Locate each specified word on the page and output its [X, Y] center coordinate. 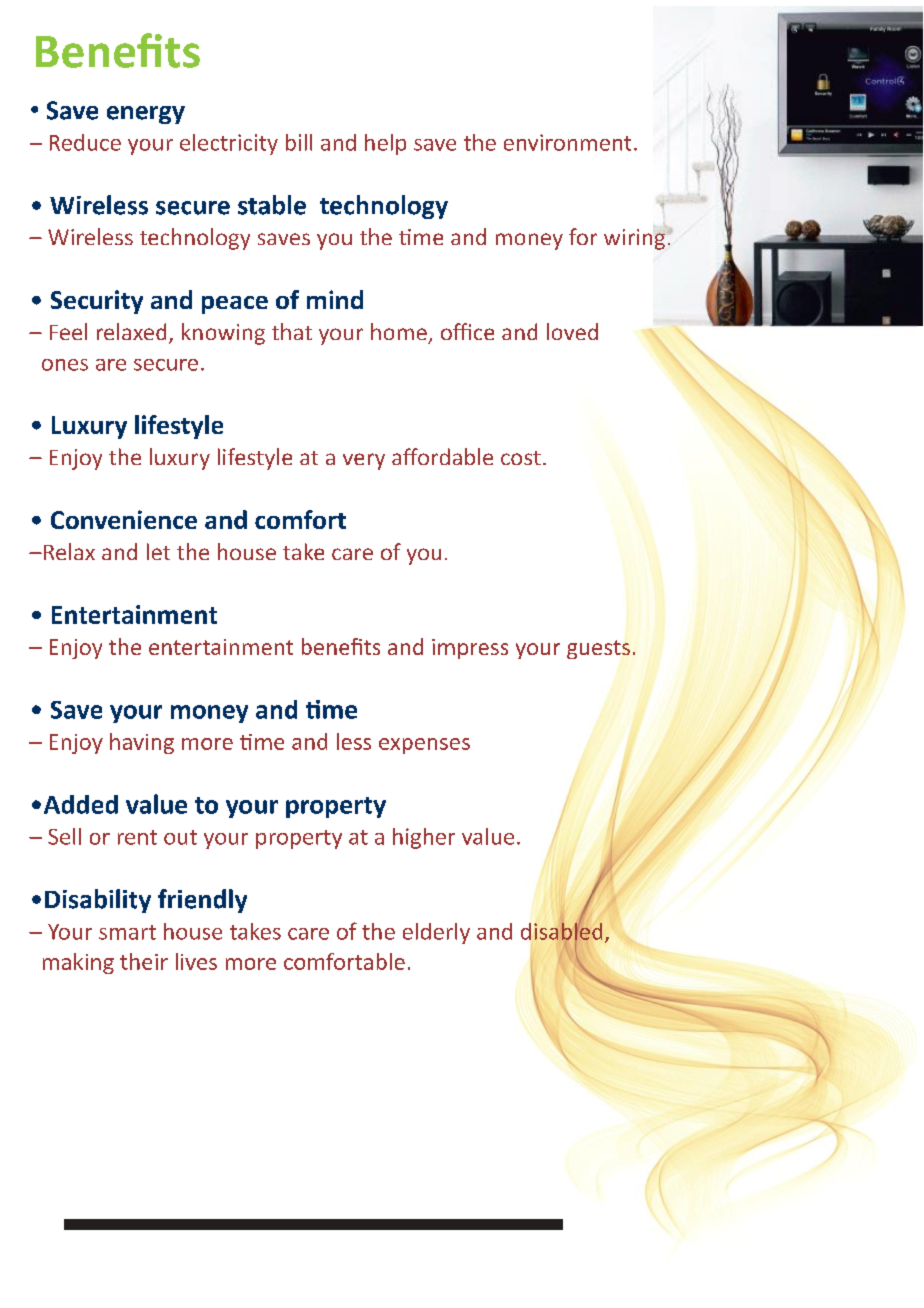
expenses [424, 746]
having [142, 743]
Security [97, 302]
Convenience [124, 519]
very [364, 461]
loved [572, 331]
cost [521, 458]
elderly [436, 933]
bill [299, 142]
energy [146, 115]
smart [127, 932]
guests [598, 649]
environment [567, 142]
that [292, 331]
